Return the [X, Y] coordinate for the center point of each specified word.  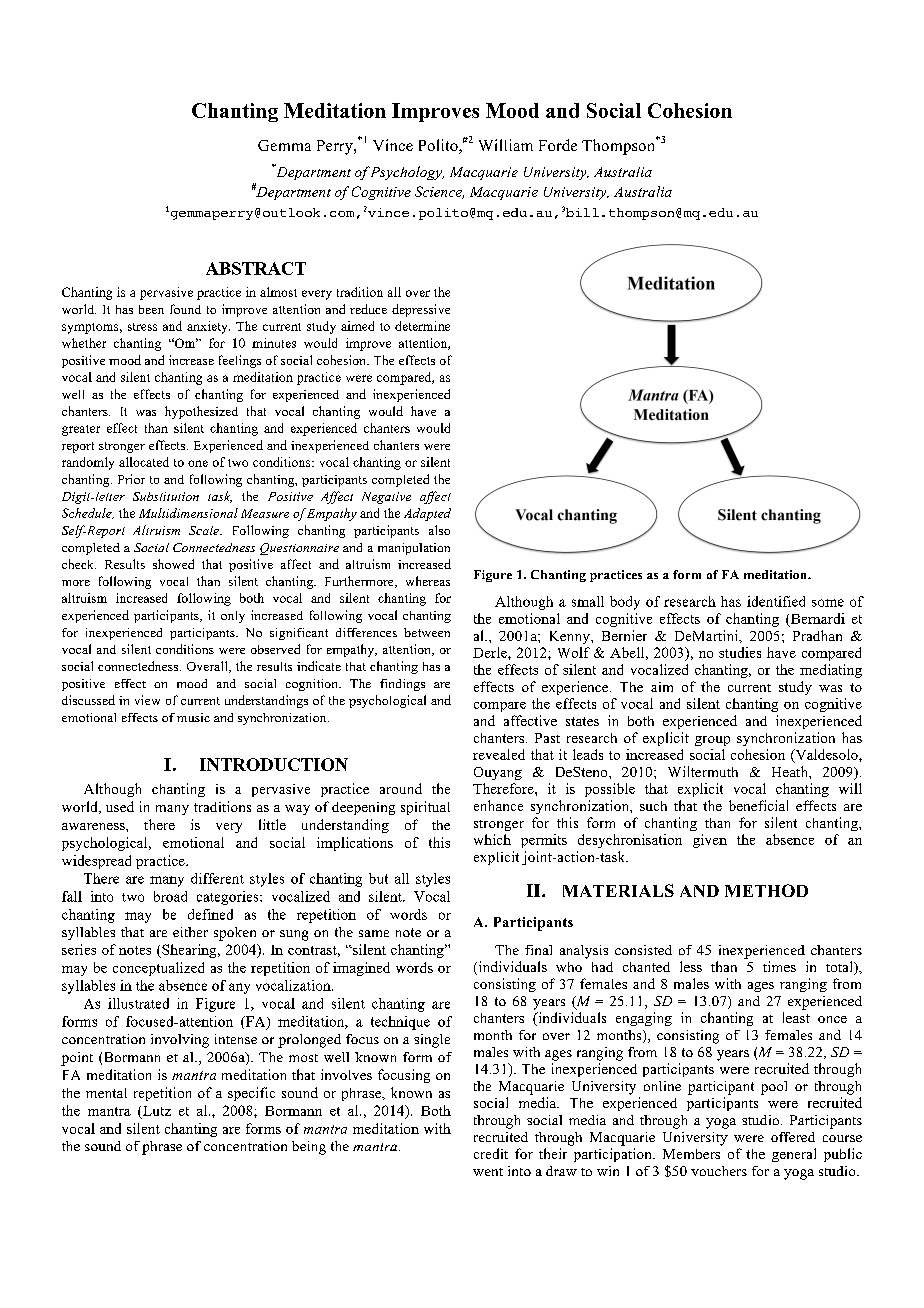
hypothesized [201, 412]
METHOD [766, 890]
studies [740, 652]
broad [170, 896]
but [378, 878]
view [147, 700]
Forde [558, 145]
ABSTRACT [256, 268]
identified [776, 601]
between [427, 632]
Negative [386, 498]
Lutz [156, 1112]
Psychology [406, 173]
